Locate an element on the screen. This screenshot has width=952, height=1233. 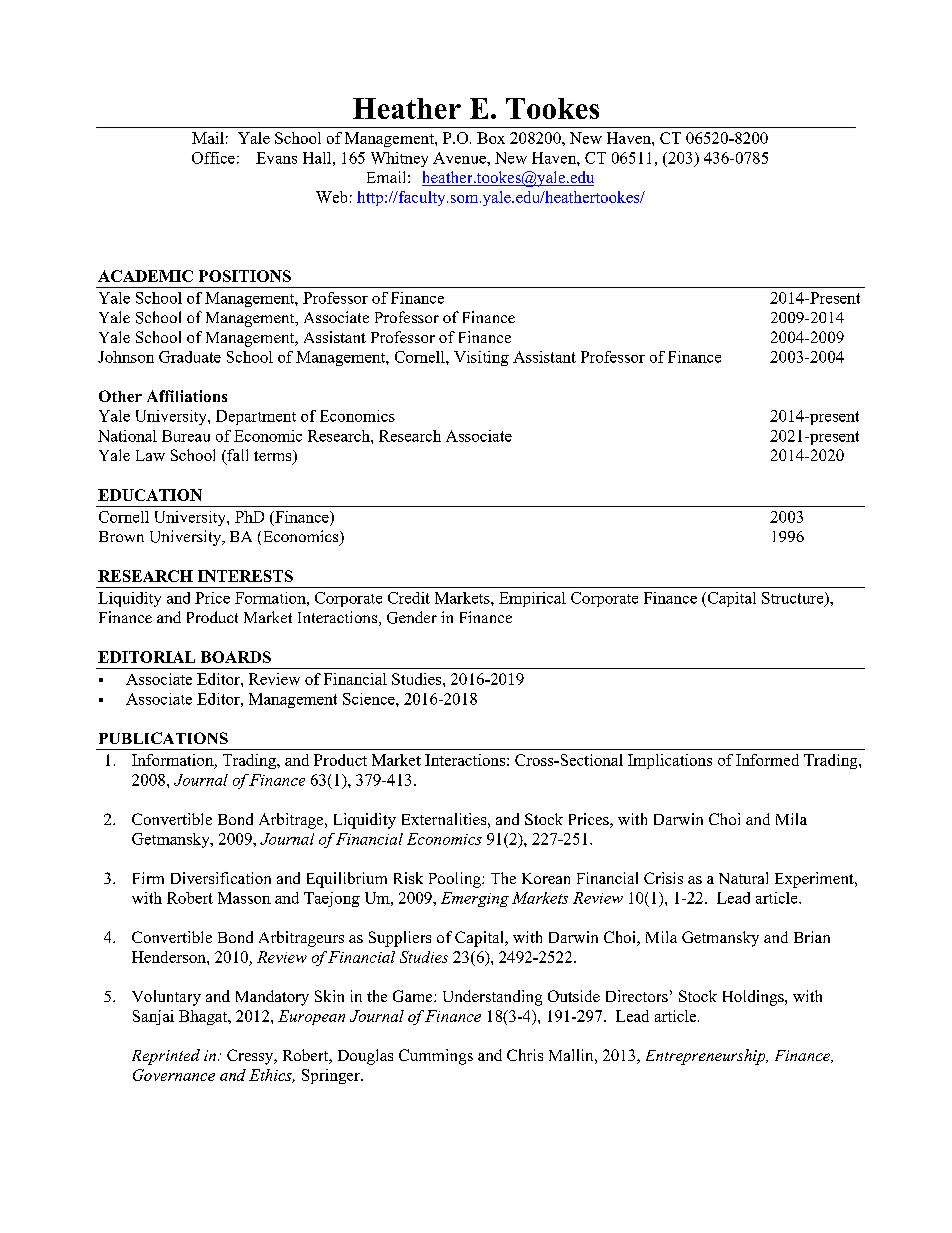
Credit is located at coordinates (409, 598).
